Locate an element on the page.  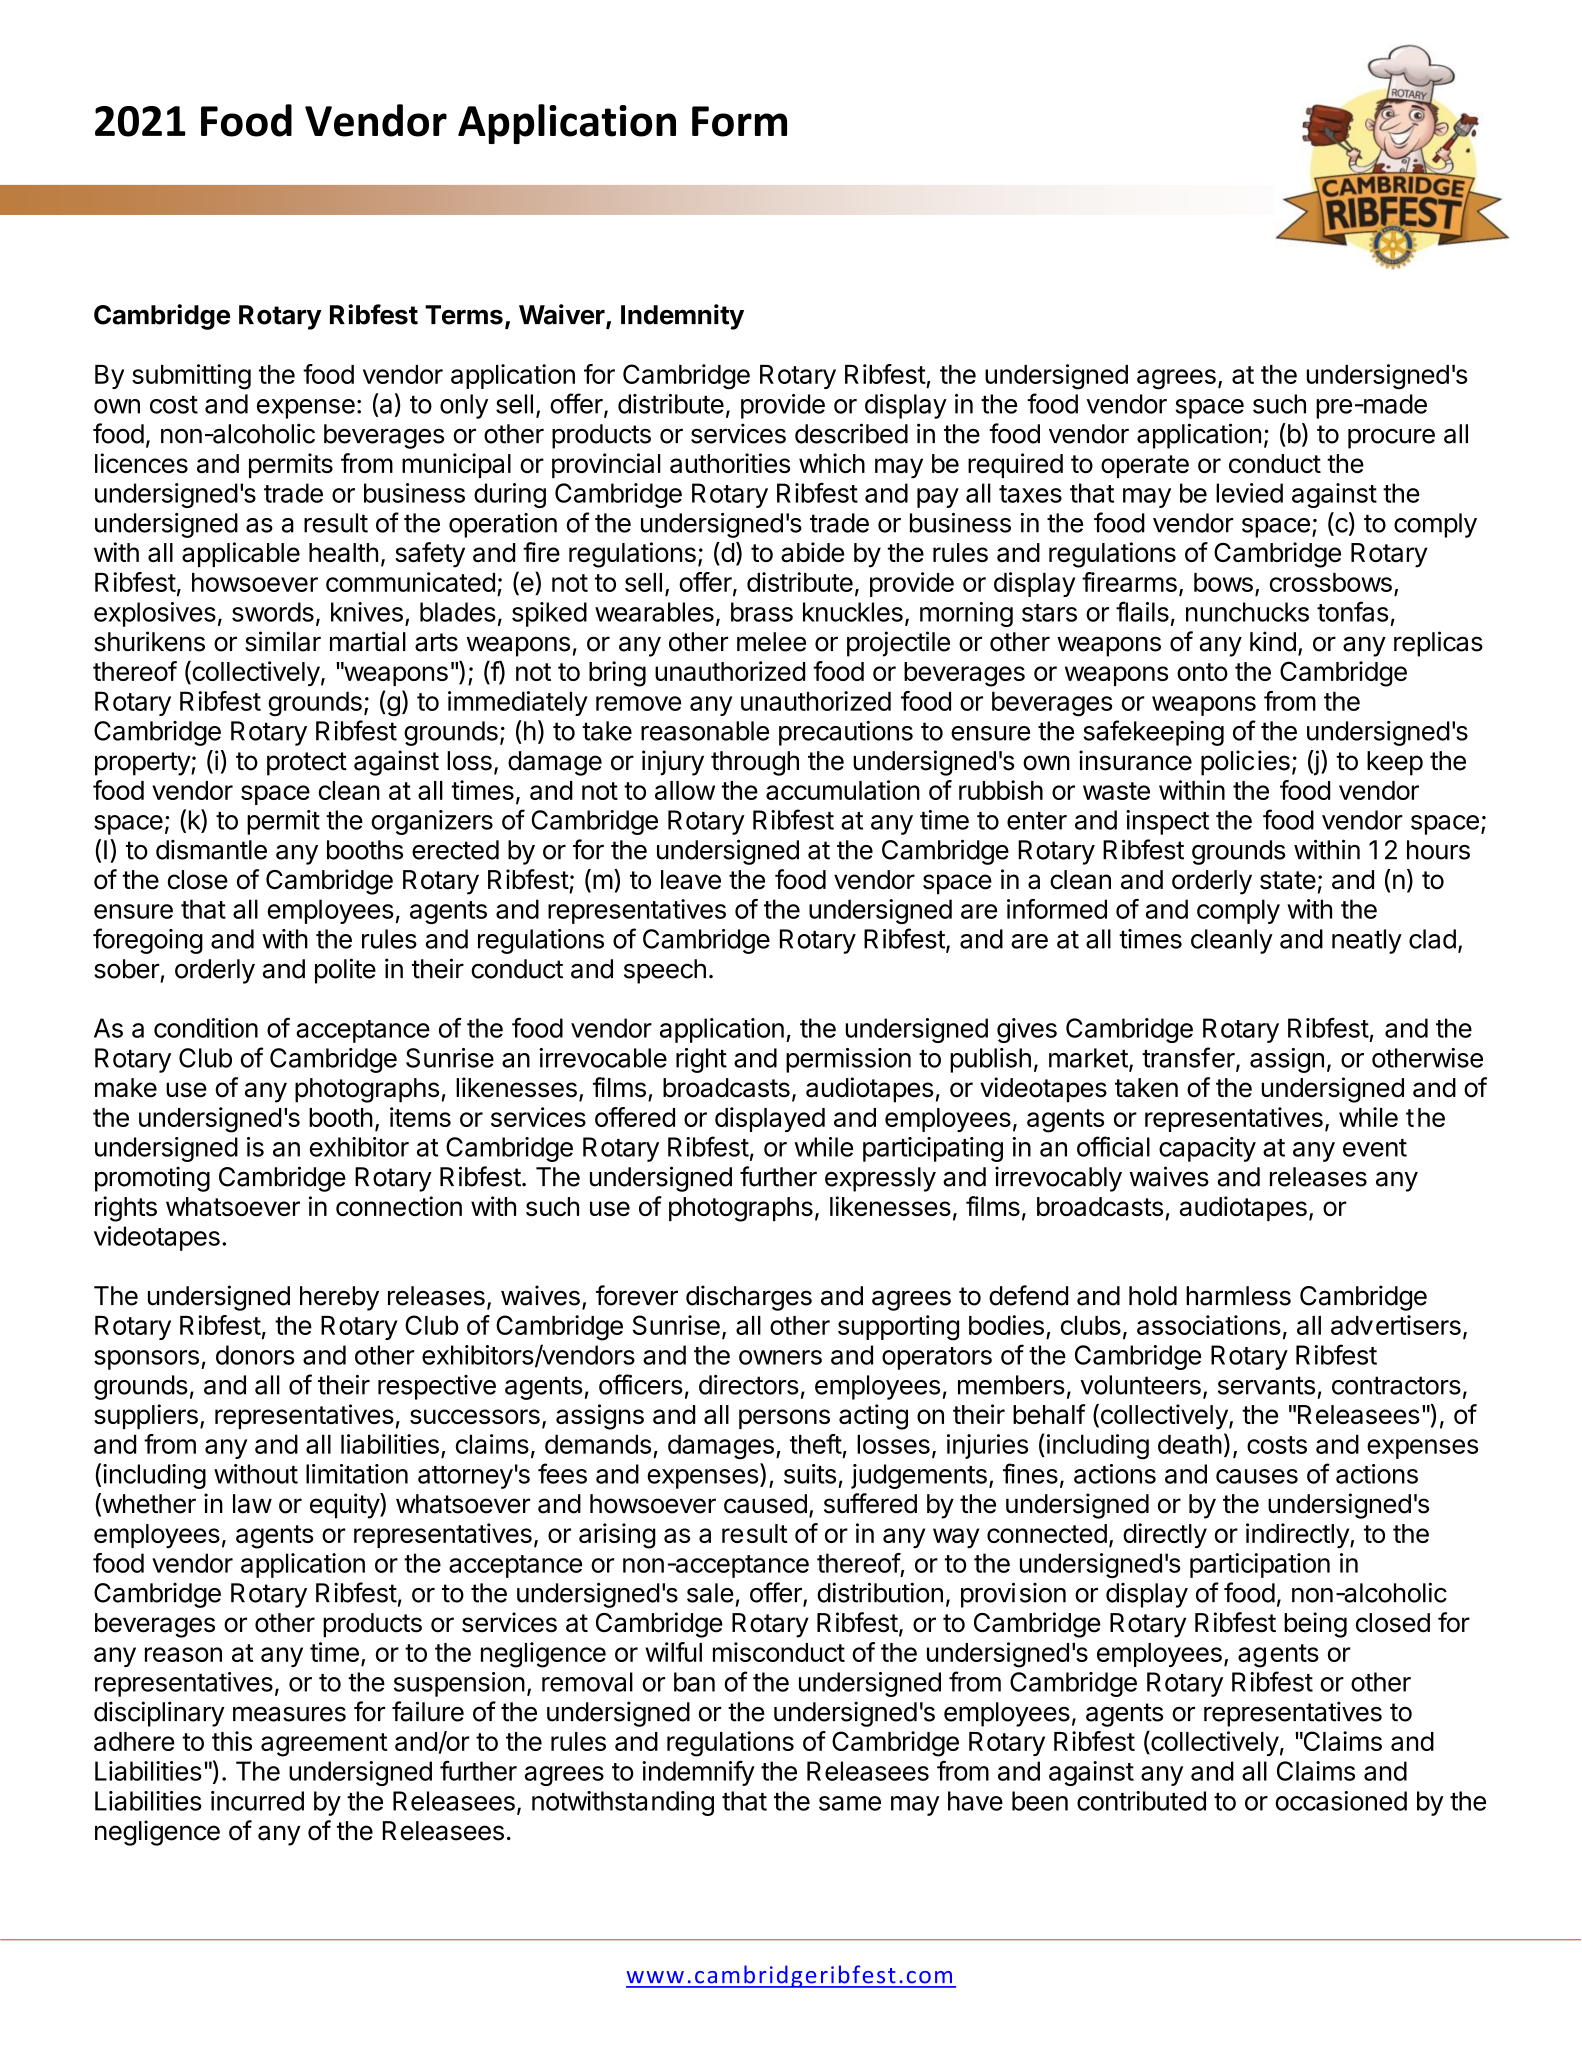
protect is located at coordinates (307, 764).
